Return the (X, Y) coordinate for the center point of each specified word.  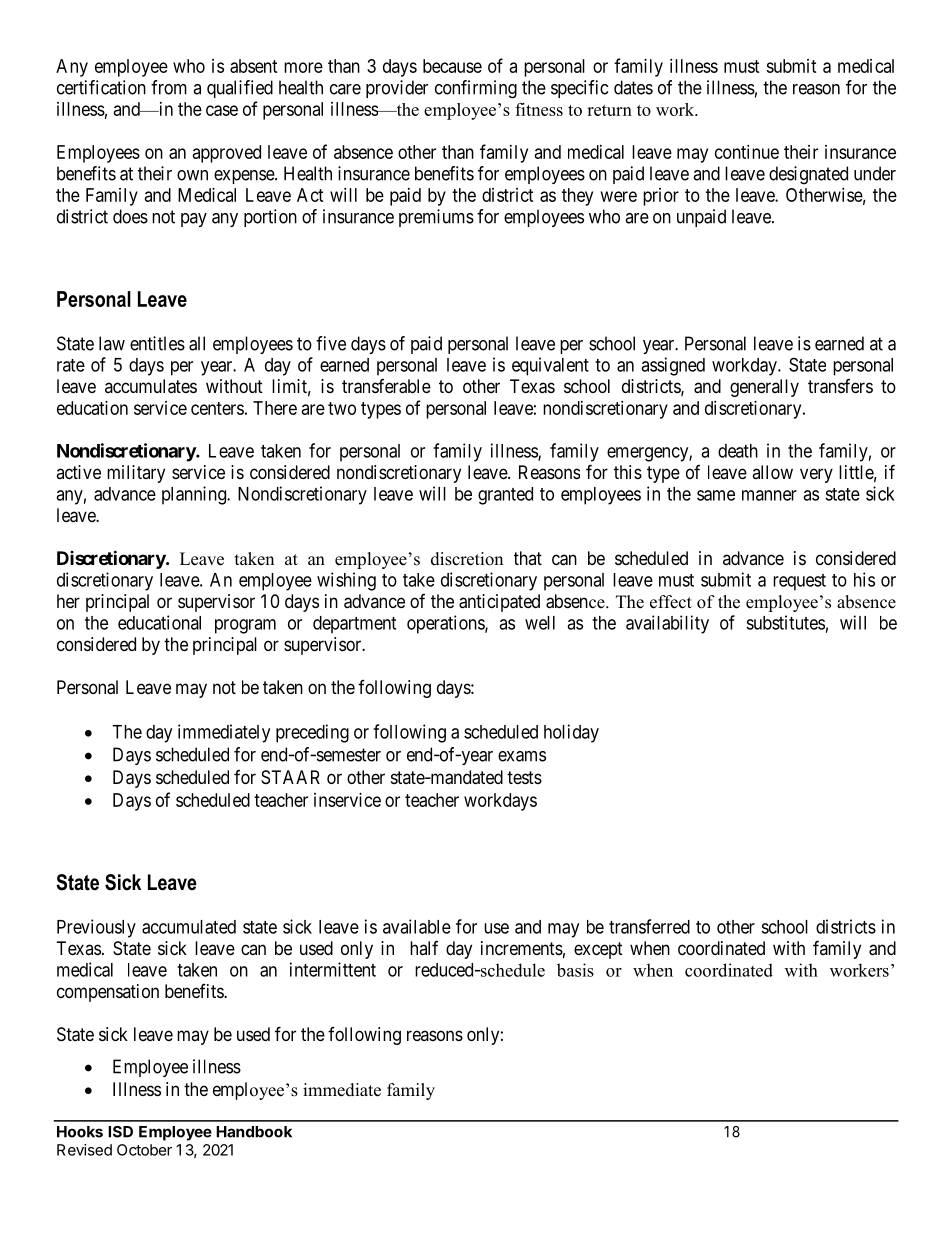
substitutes (785, 622)
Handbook (254, 1132)
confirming (476, 89)
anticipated (499, 603)
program (245, 626)
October (144, 1150)
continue (747, 152)
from (169, 87)
